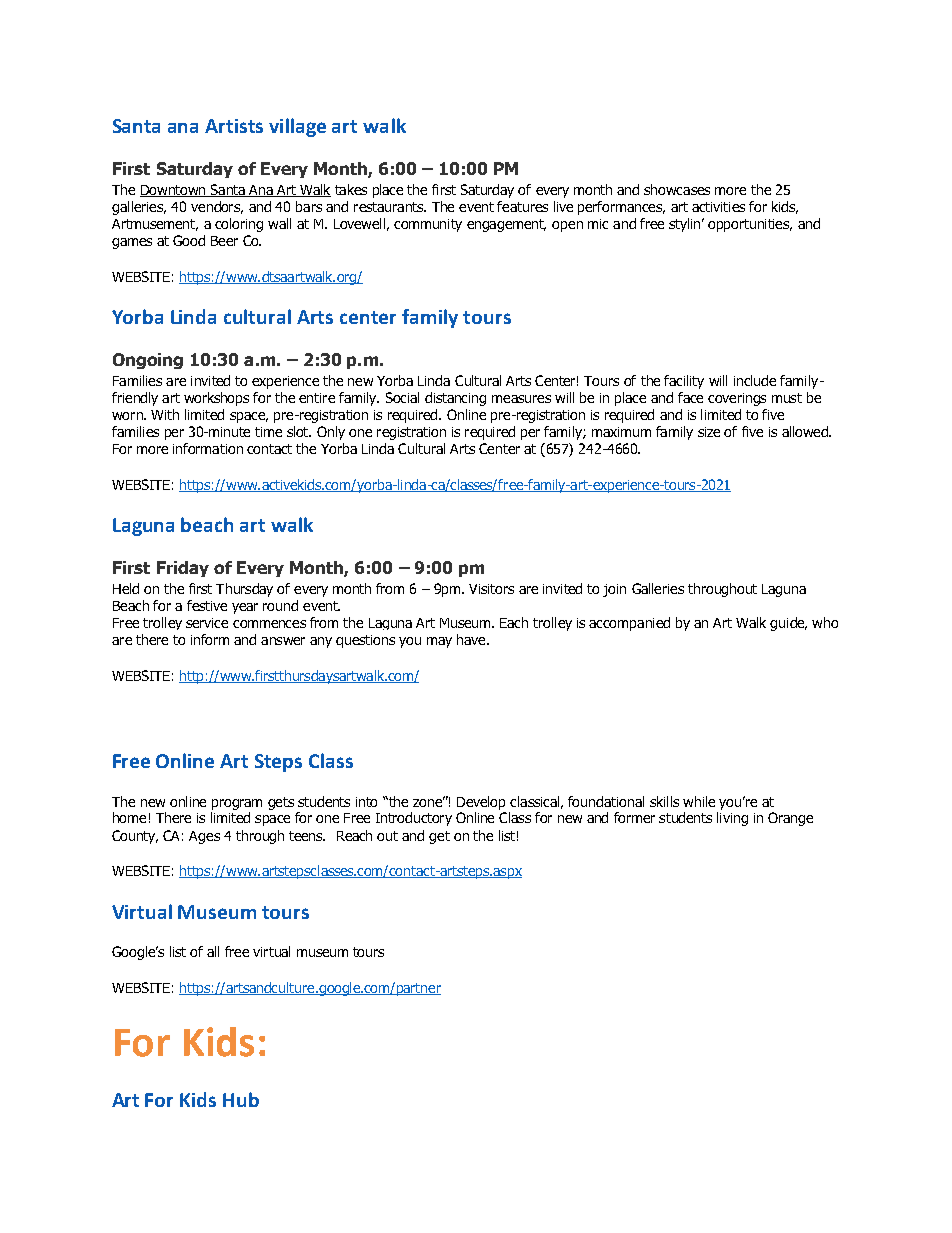  Describe the element at coordinates (709, 432) in the image. I see `size` at that location.
